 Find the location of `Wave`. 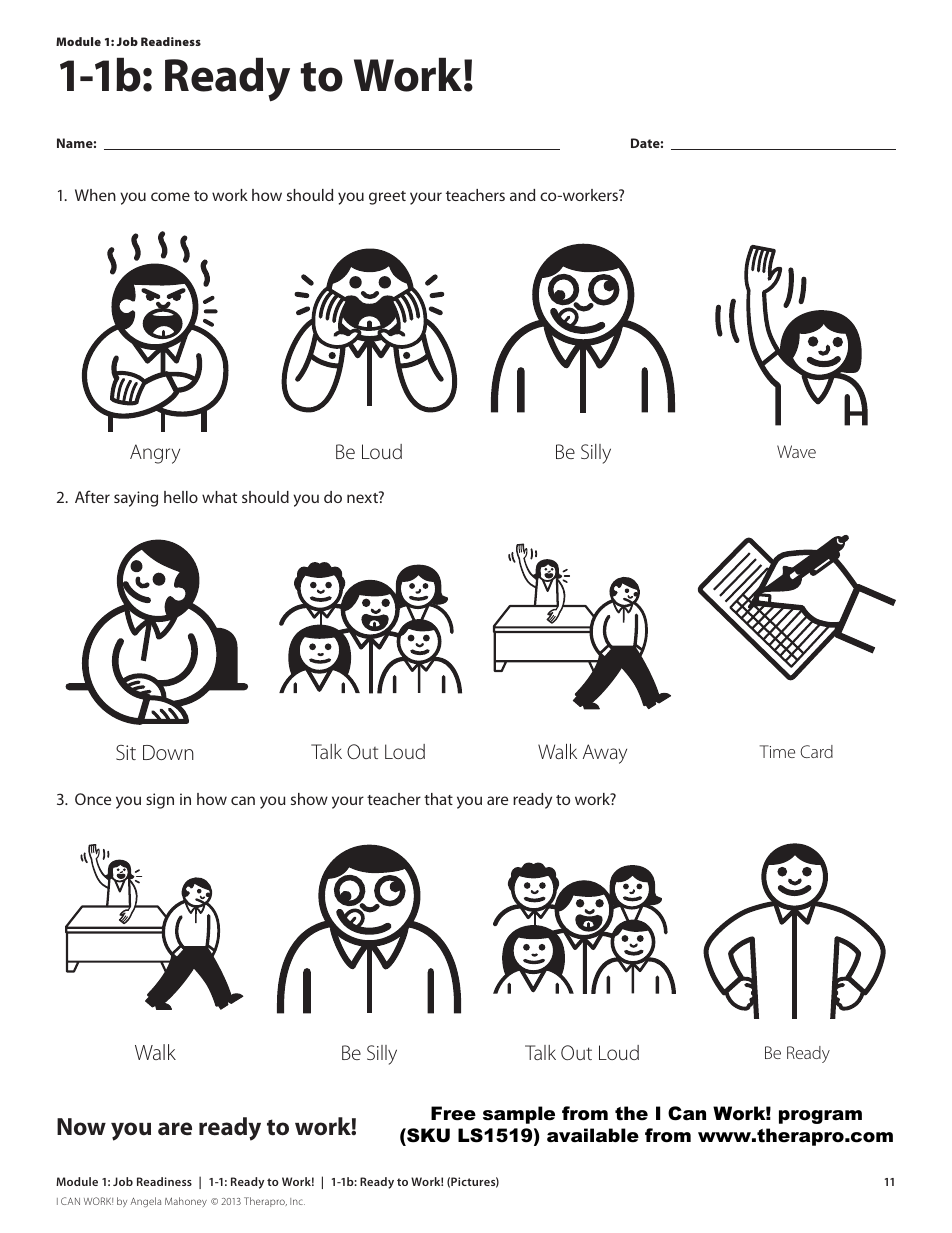

Wave is located at coordinates (796, 451).
